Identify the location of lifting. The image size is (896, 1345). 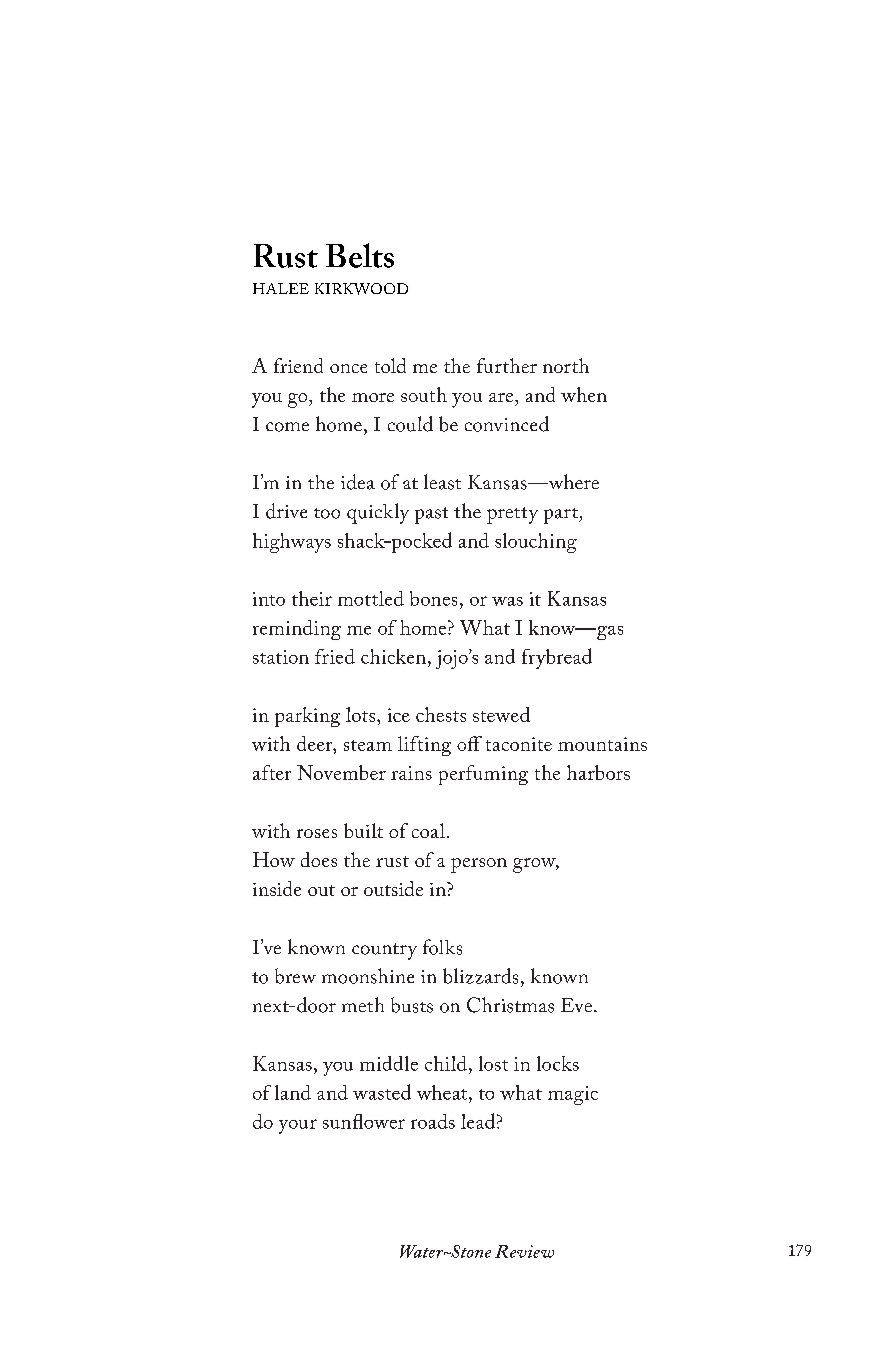
(424, 746).
